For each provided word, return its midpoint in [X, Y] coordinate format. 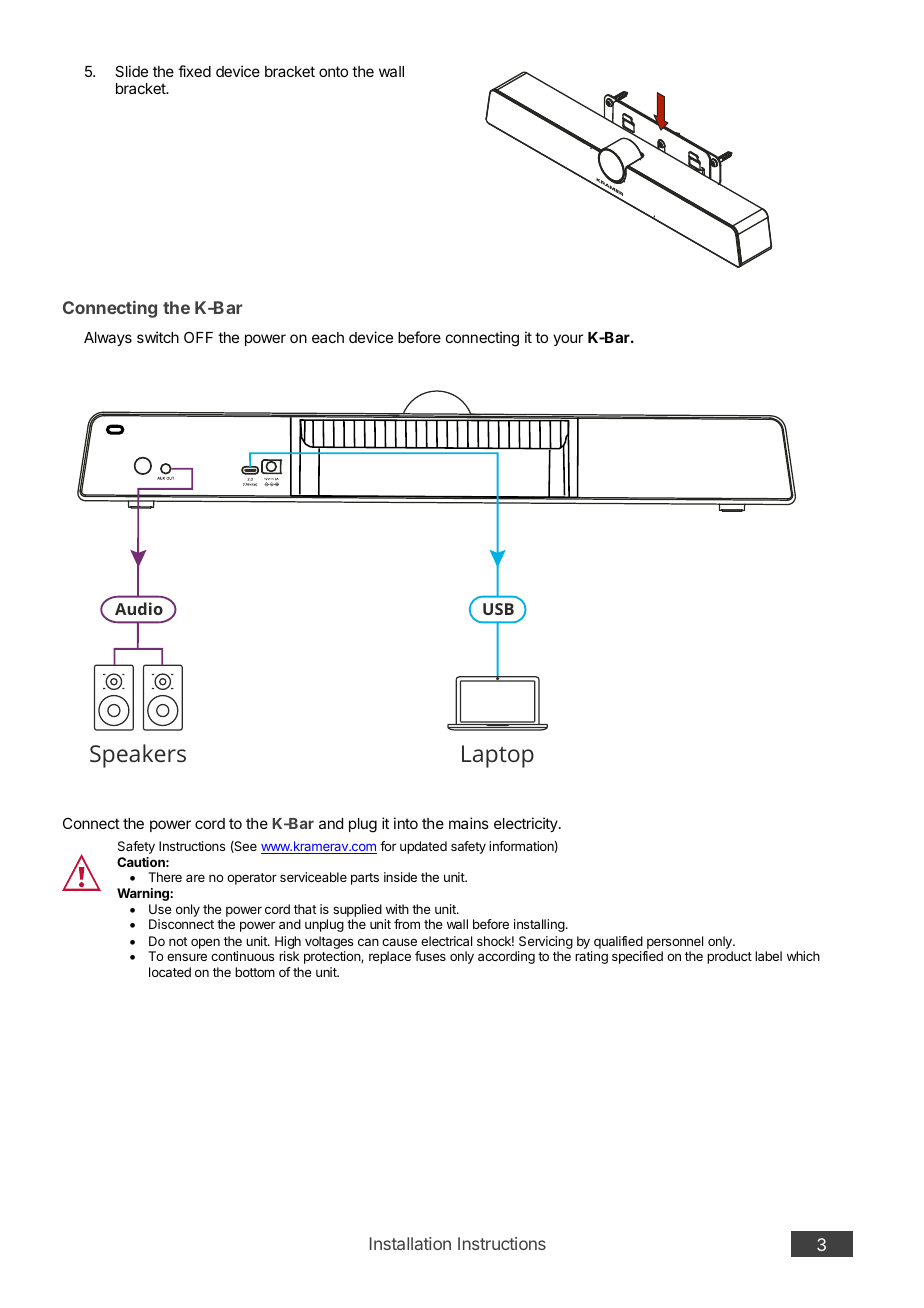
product [729, 957]
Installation [410, 1243]
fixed [194, 71]
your [568, 340]
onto [333, 71]
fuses [430, 956]
